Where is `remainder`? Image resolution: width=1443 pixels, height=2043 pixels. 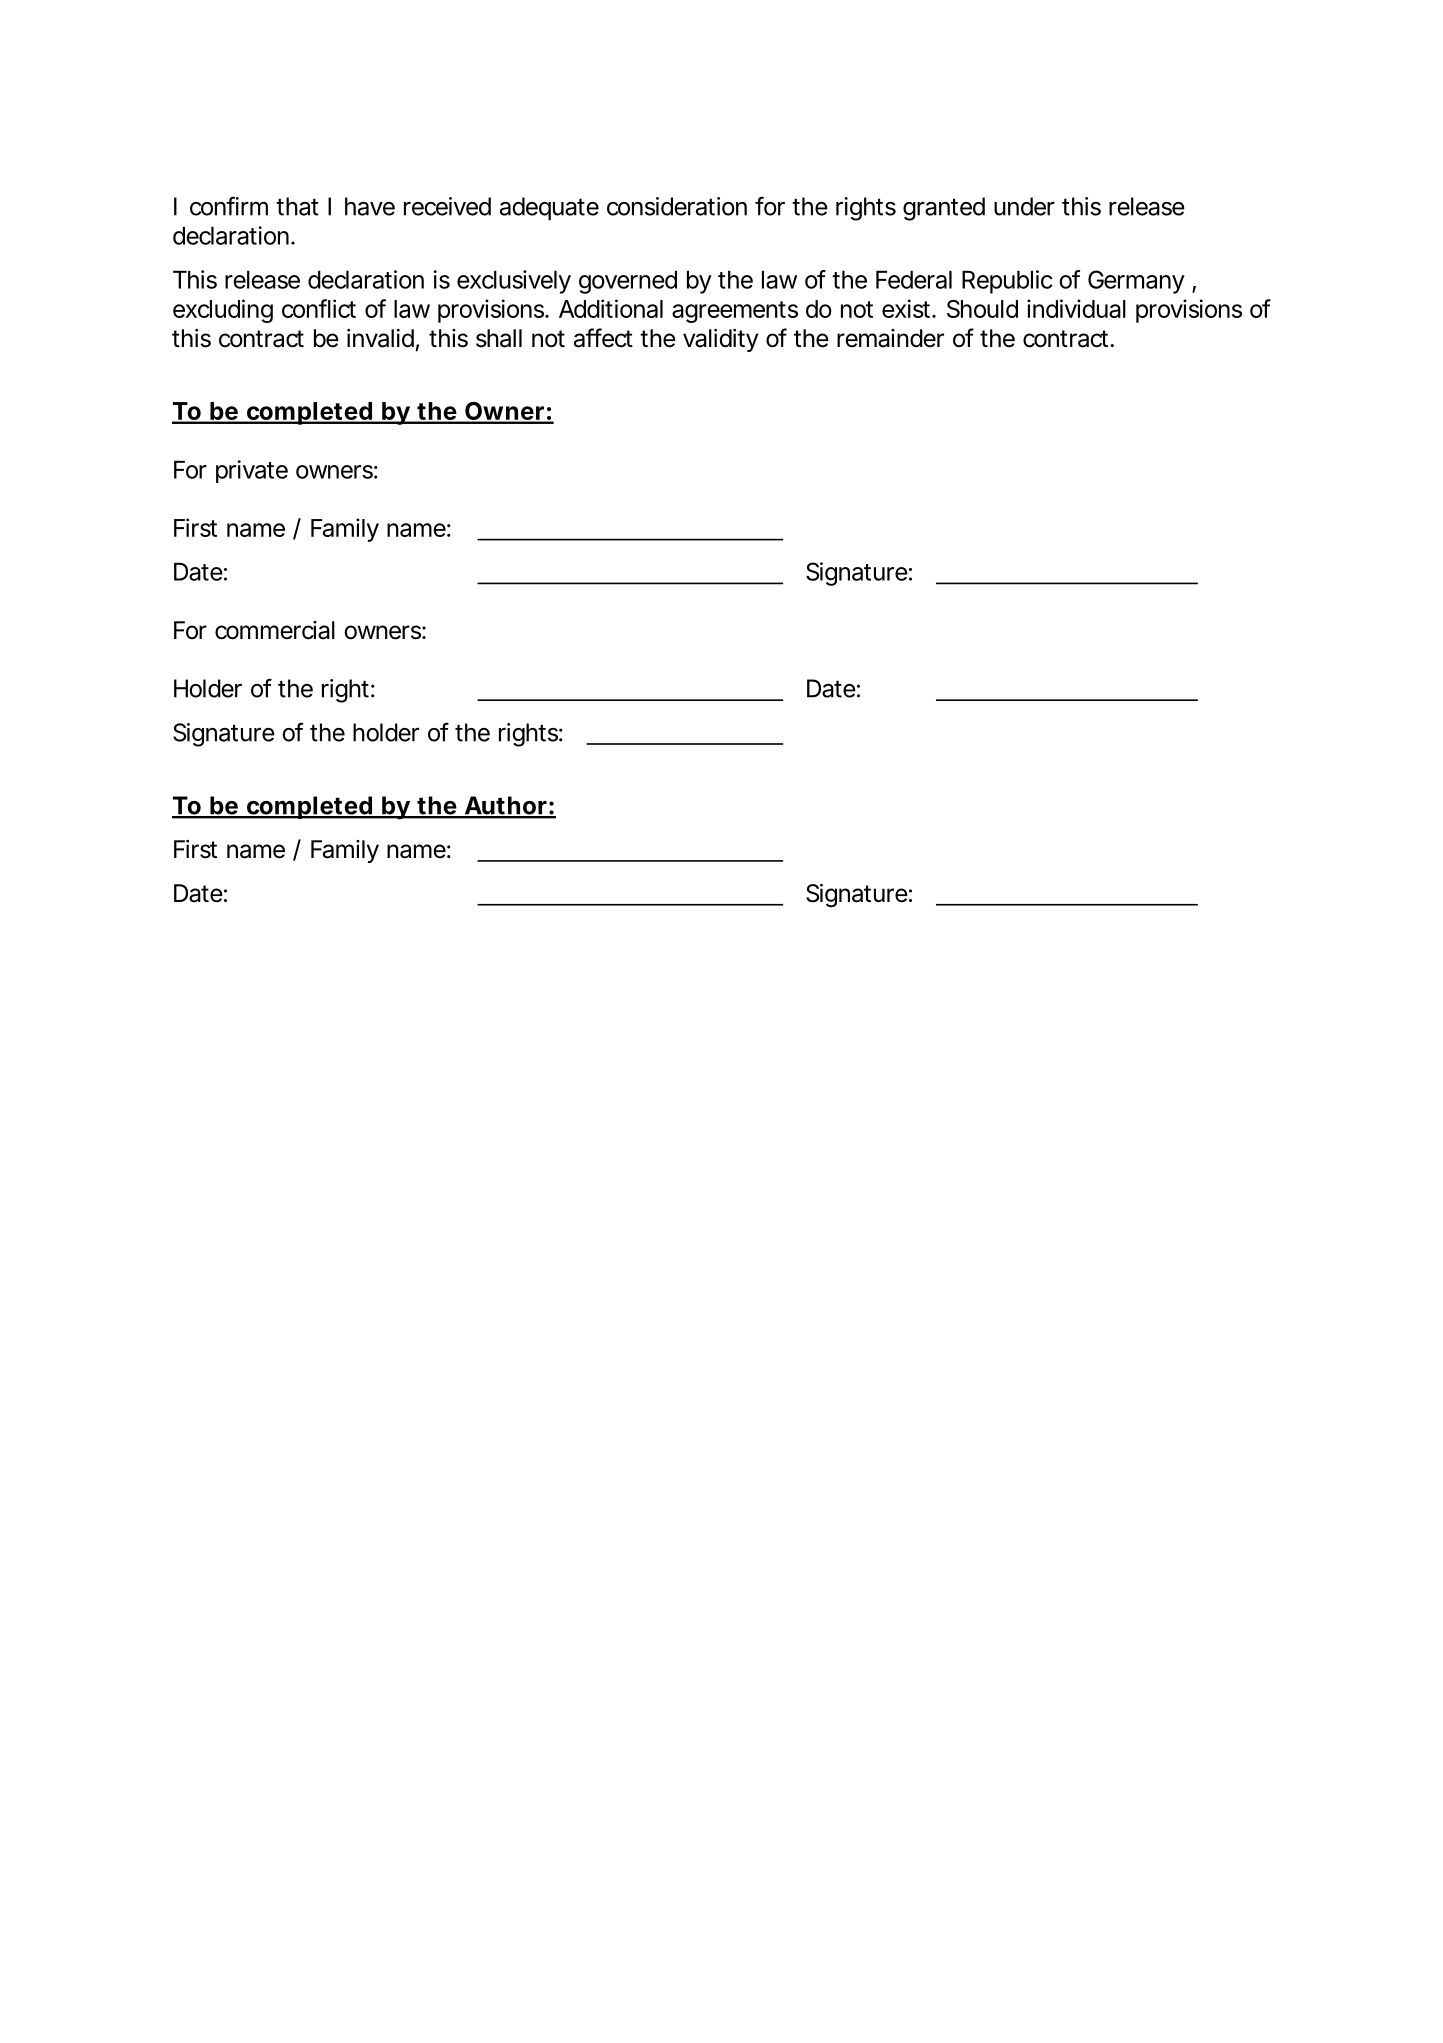 remainder is located at coordinates (890, 338).
